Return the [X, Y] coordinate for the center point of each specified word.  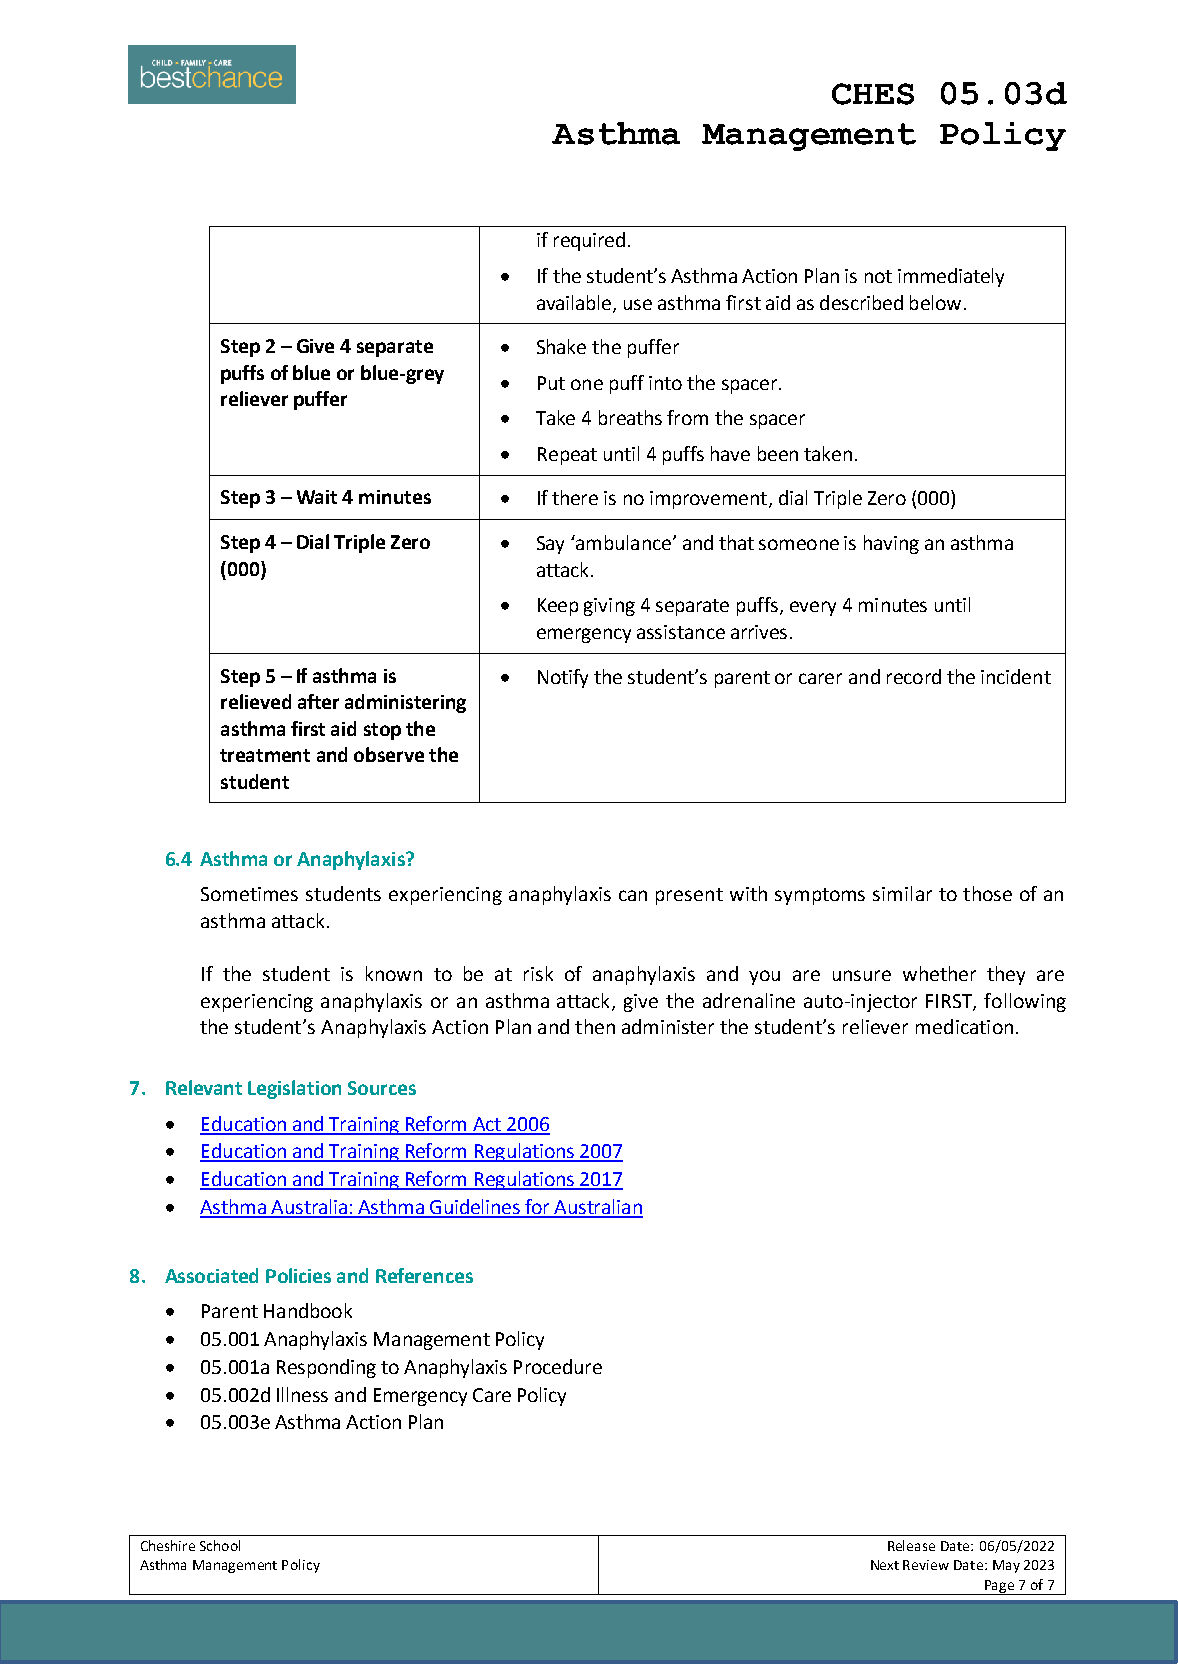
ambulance [622, 542]
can [633, 895]
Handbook [308, 1310]
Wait [317, 497]
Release [911, 1545]
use [638, 304]
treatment [265, 755]
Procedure [558, 1366]
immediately [951, 277]
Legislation [294, 1089]
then [595, 1026]
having [891, 544]
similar [902, 893]
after [318, 701]
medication [964, 1026]
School [220, 1545]
